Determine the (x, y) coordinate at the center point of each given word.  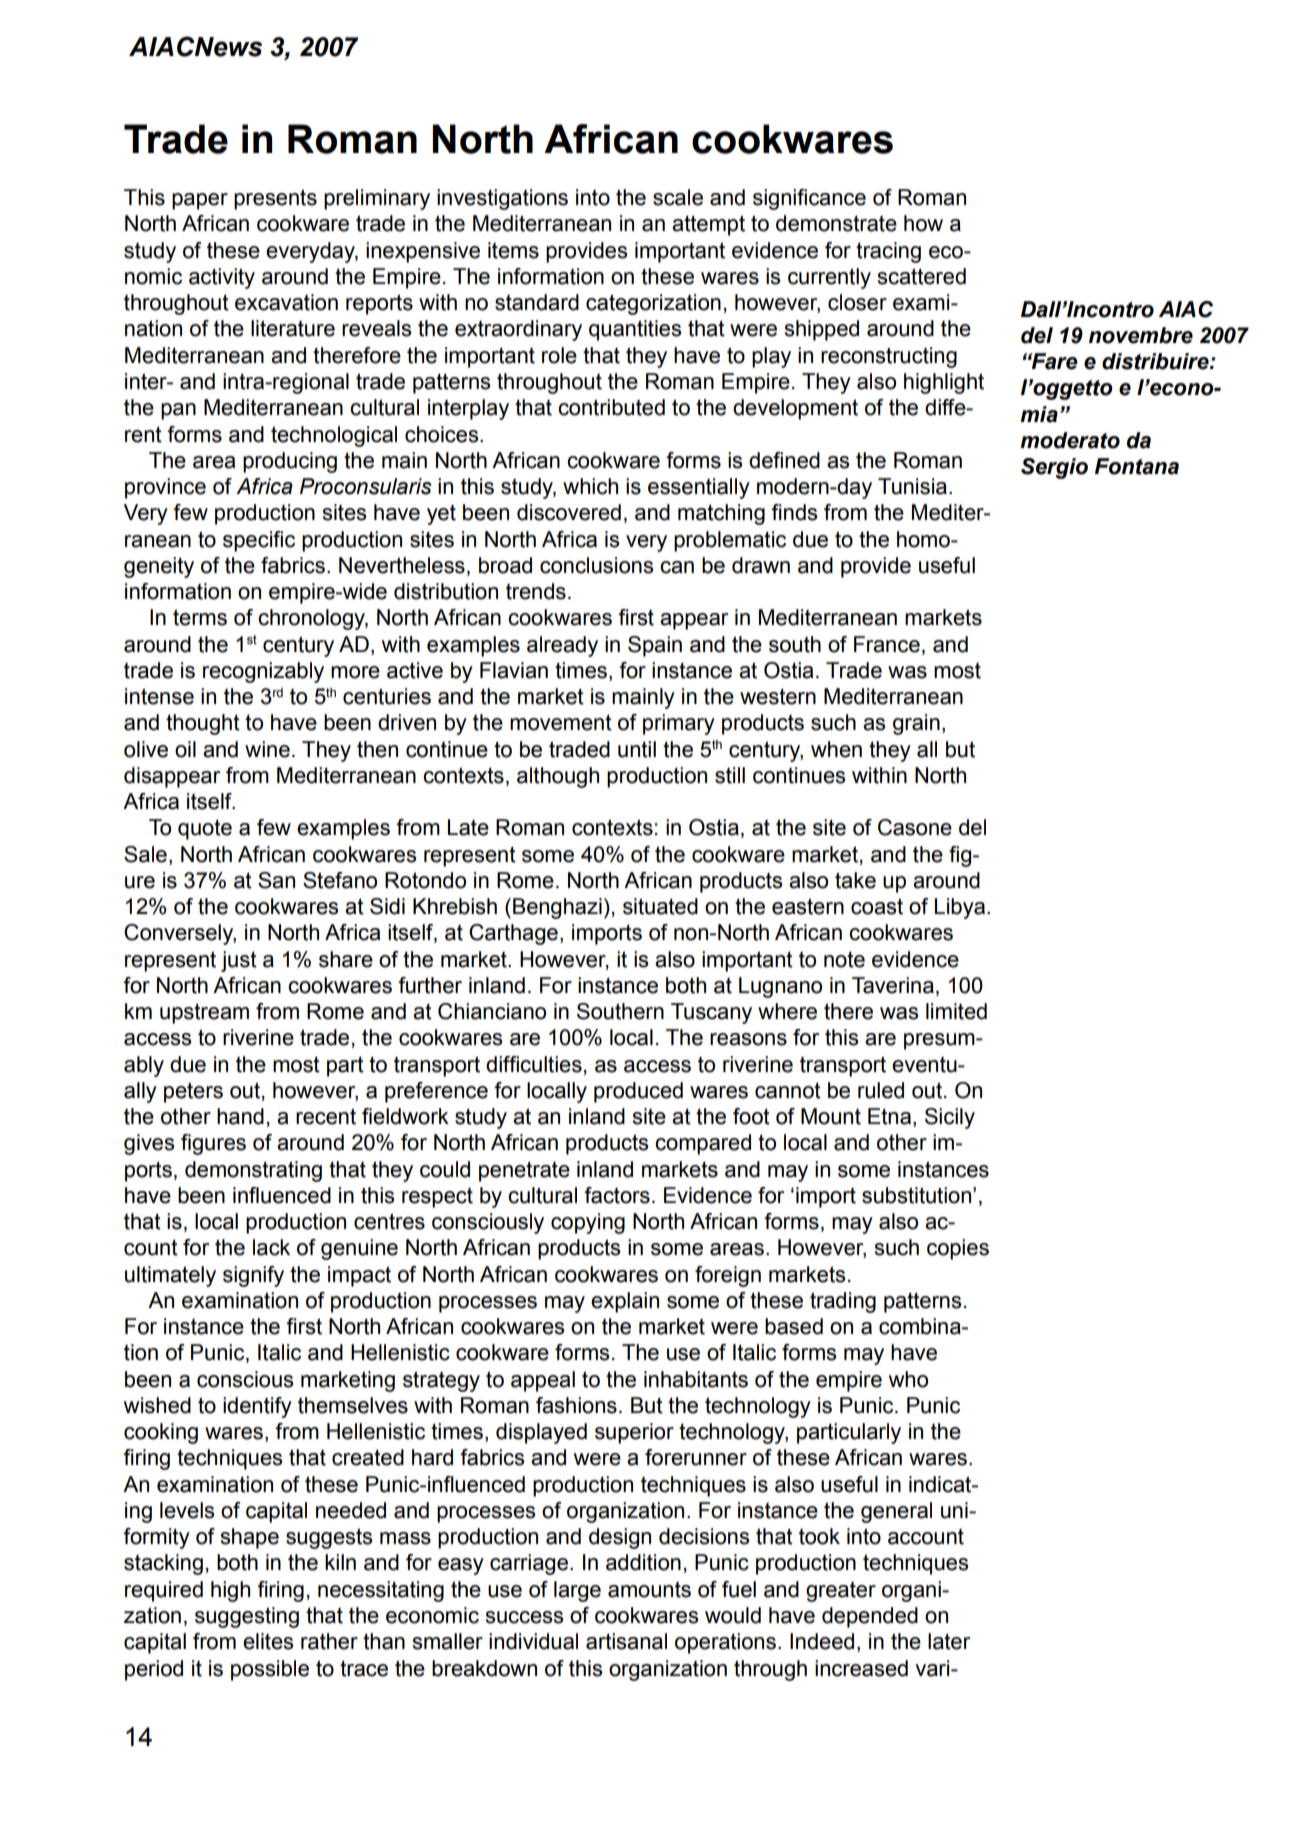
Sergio (1054, 468)
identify (257, 1407)
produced (638, 1092)
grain (916, 724)
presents (275, 199)
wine (267, 749)
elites (268, 1641)
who (908, 1379)
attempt (708, 225)
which (590, 486)
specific (259, 541)
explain (625, 1302)
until (637, 749)
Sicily (950, 1118)
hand (240, 1116)
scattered (921, 276)
